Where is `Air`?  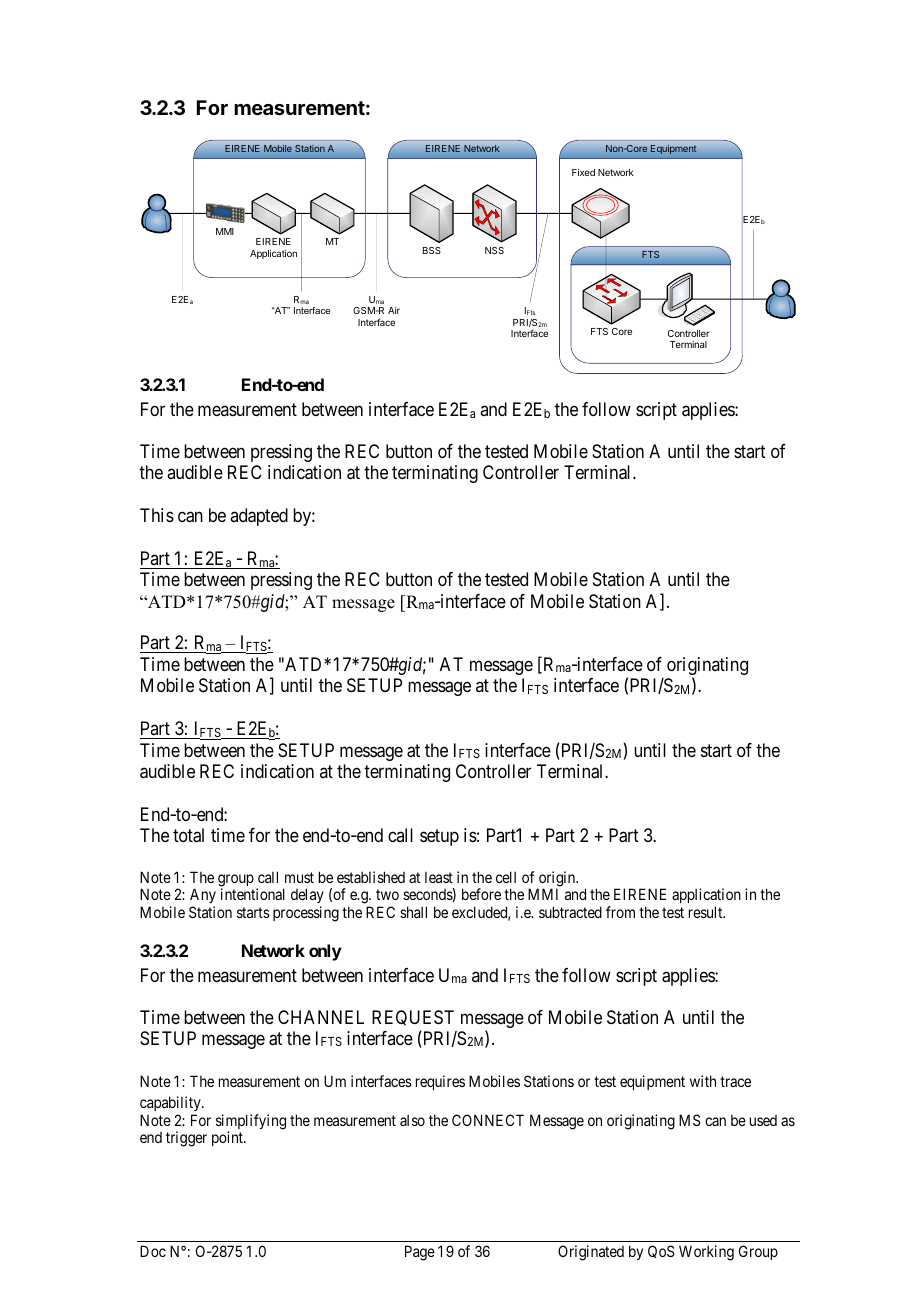 Air is located at coordinates (394, 310).
